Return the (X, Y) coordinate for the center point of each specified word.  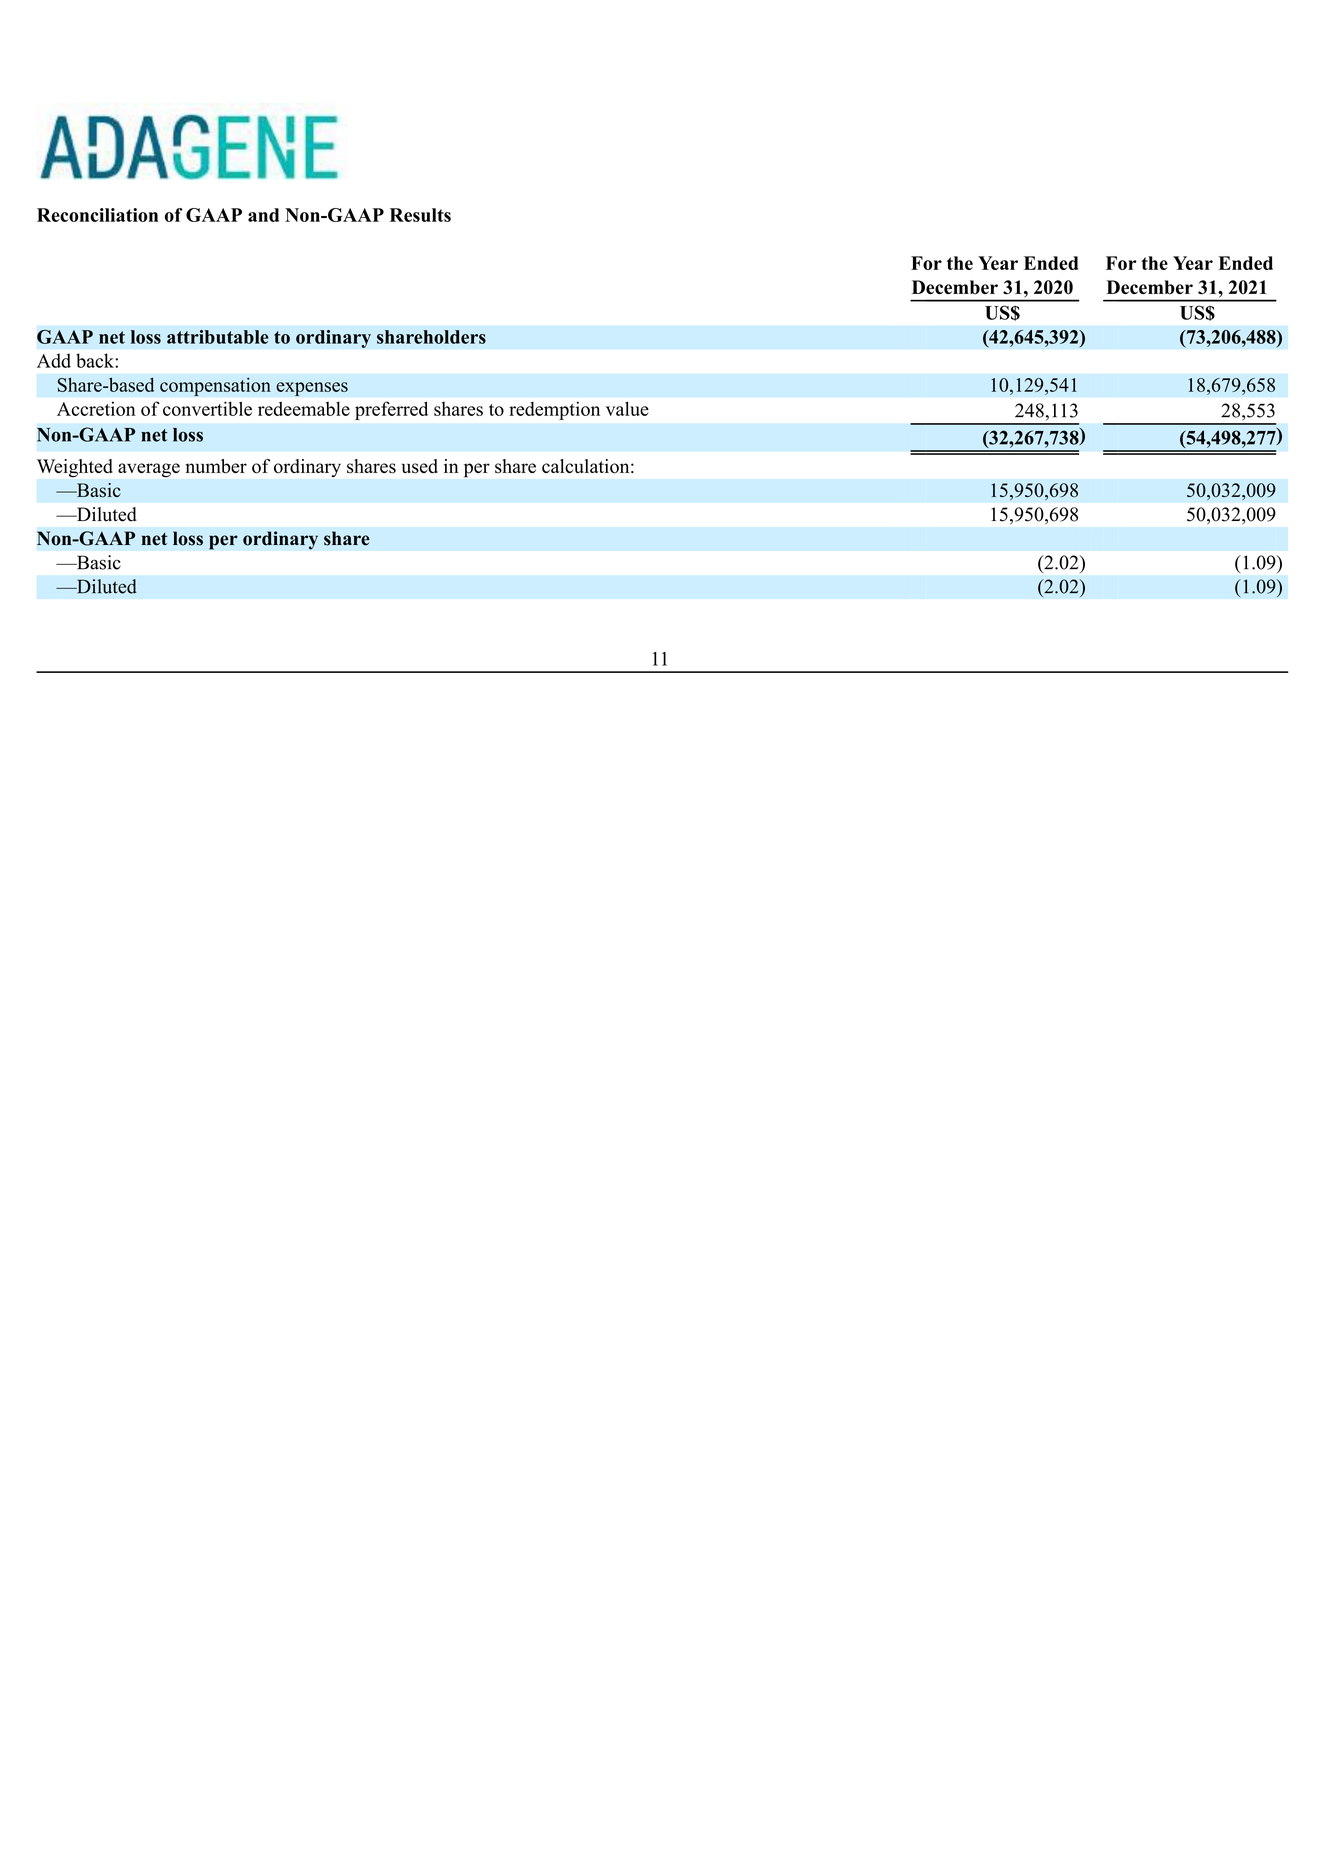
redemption (554, 411)
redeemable (304, 408)
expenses (312, 389)
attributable (218, 337)
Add (54, 360)
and (263, 215)
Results (420, 215)
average (149, 470)
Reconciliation (97, 215)
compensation (215, 386)
